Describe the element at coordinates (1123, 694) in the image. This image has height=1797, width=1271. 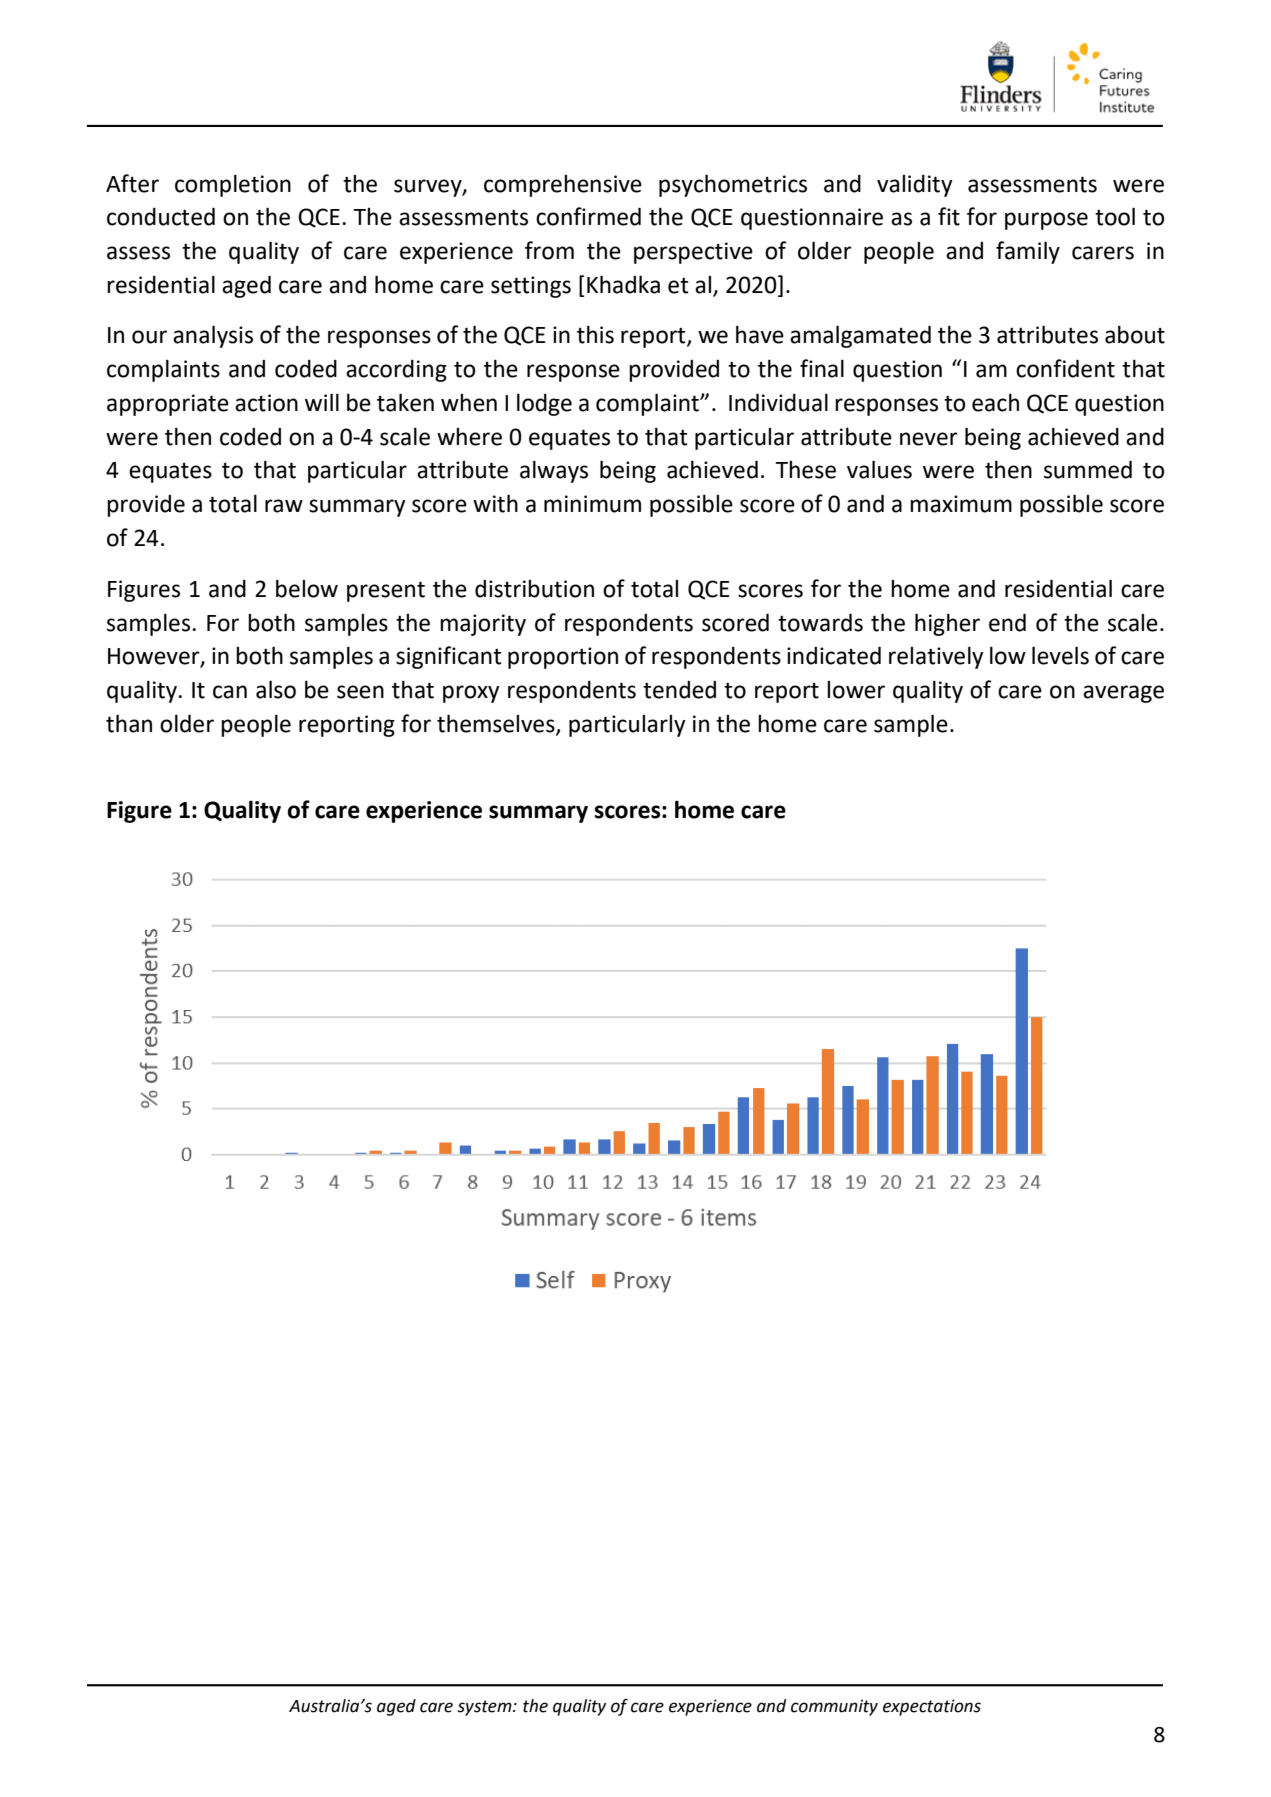
I see `average` at that location.
